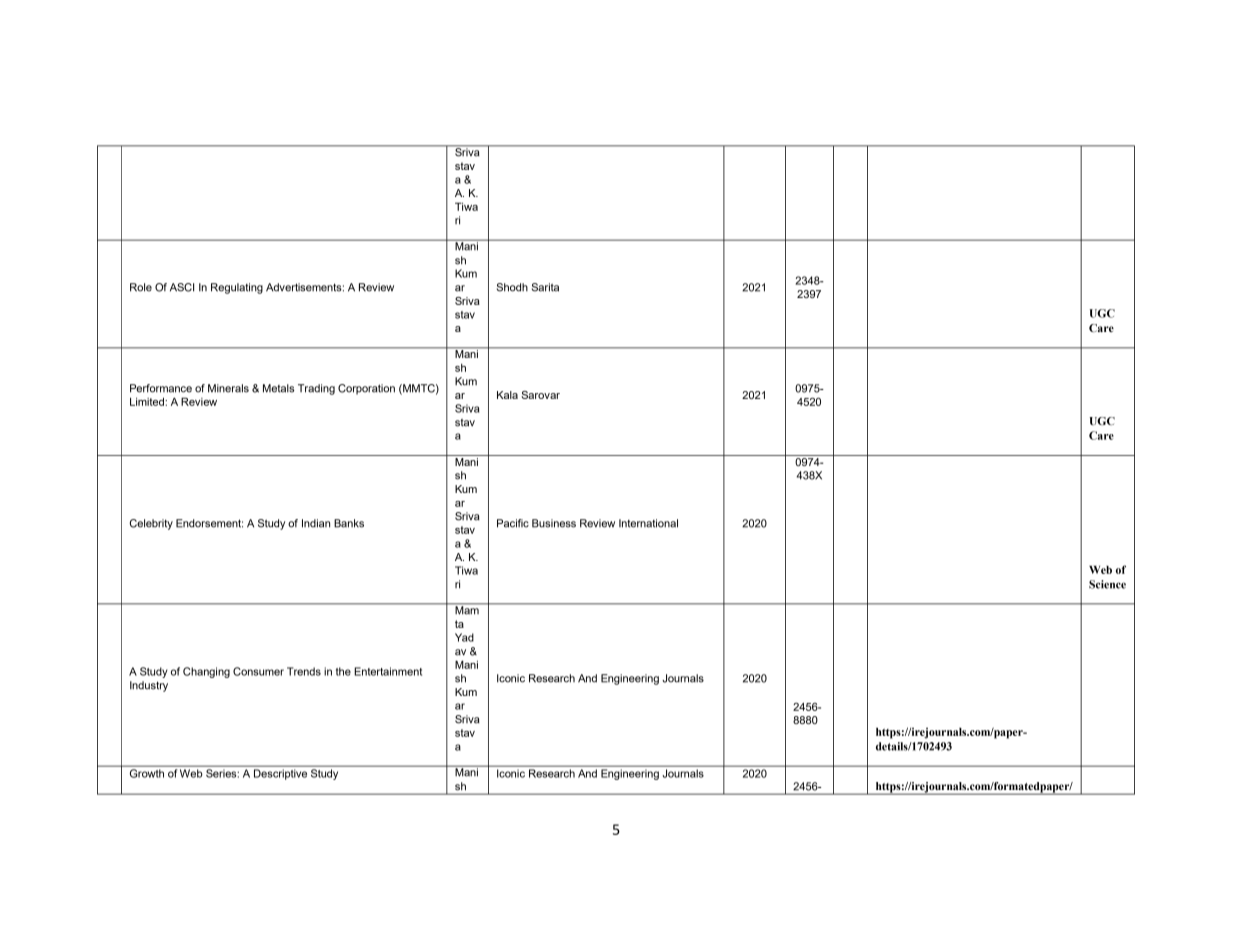 This document has width=1233, height=952. What do you see at coordinates (464, 637) in the document?
I see `Yad` at bounding box center [464, 637].
